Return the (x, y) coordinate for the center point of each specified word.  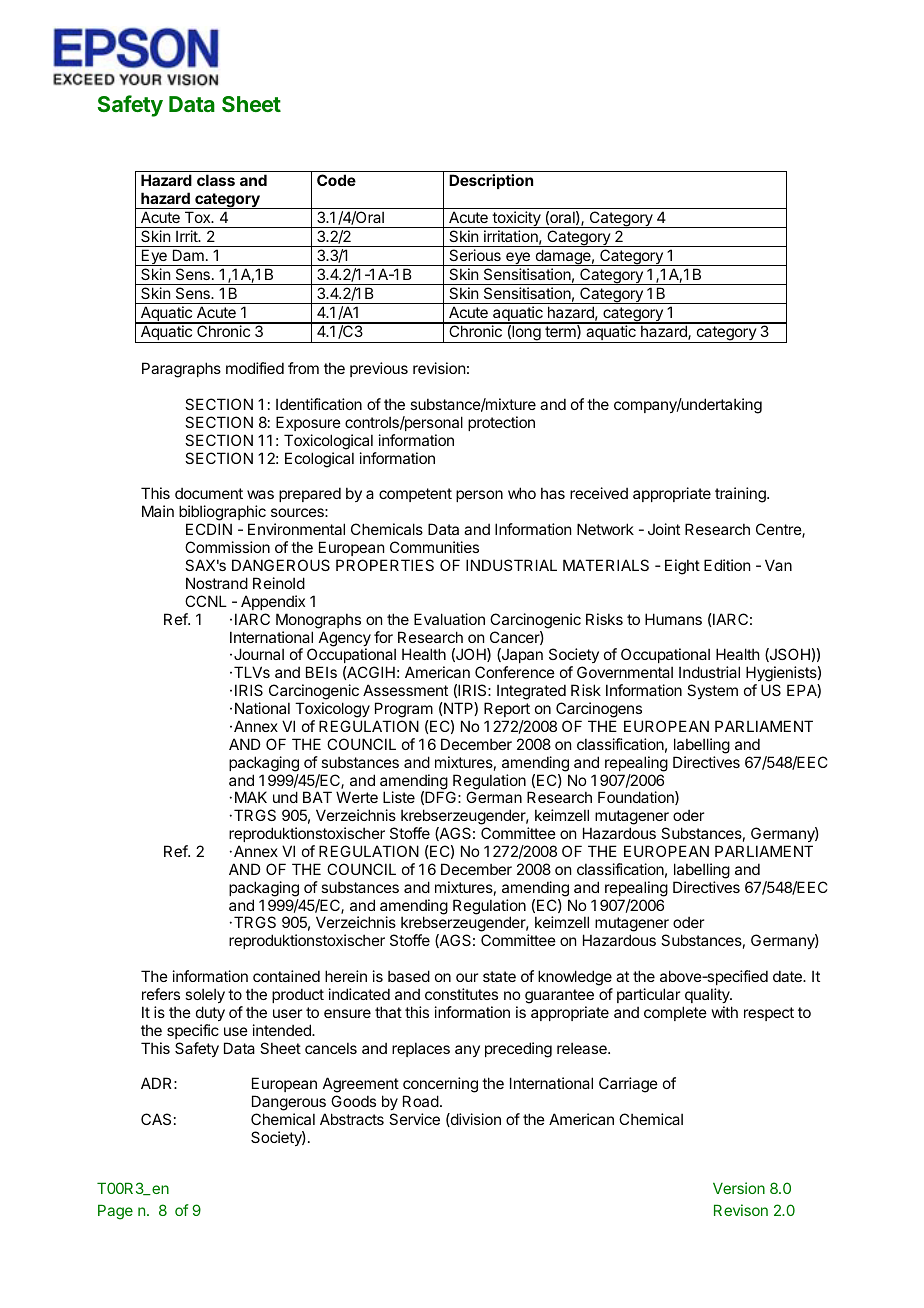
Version (739, 1188)
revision (439, 368)
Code (336, 180)
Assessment (405, 690)
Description (491, 181)
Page (115, 1212)
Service (414, 1119)
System (712, 691)
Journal (259, 654)
